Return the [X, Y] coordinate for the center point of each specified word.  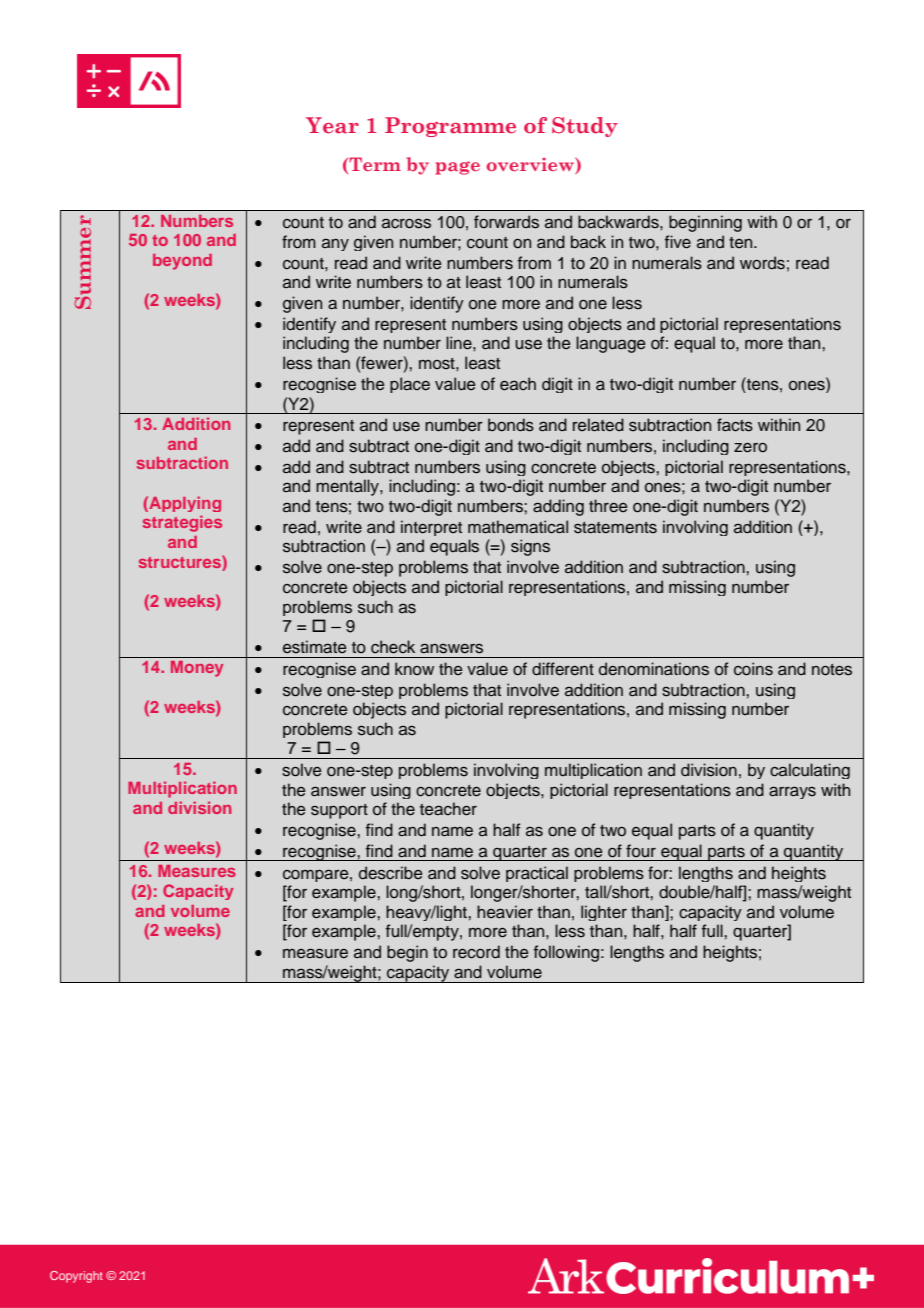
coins [753, 669]
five [678, 242]
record [476, 952]
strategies [182, 523]
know [414, 668]
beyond [182, 262]
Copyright [76, 1277]
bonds [511, 425]
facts [735, 425]
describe [391, 873]
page [458, 168]
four [641, 850]
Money [197, 669]
